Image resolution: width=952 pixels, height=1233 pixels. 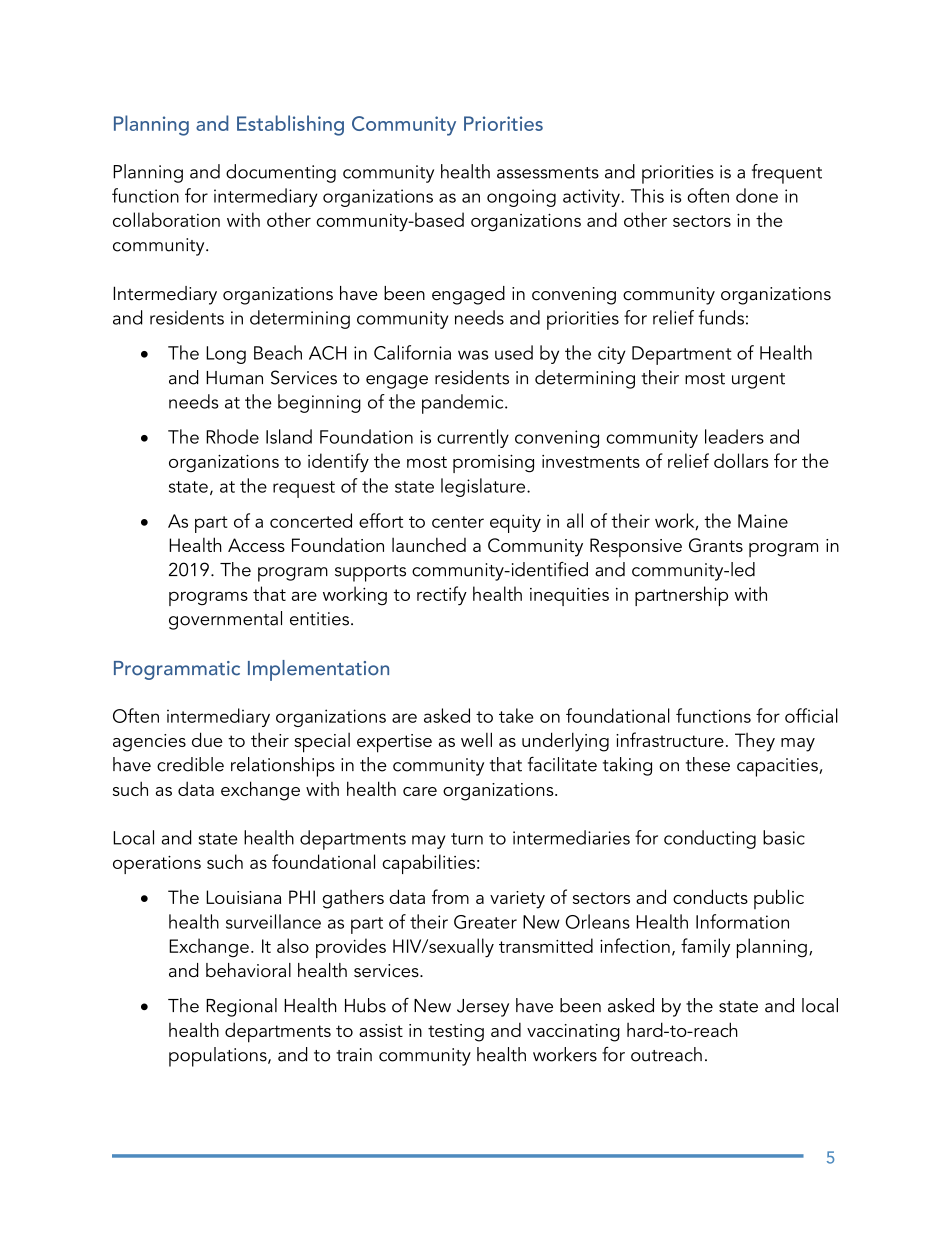 What do you see at coordinates (241, 1007) in the image?
I see `Regional` at bounding box center [241, 1007].
